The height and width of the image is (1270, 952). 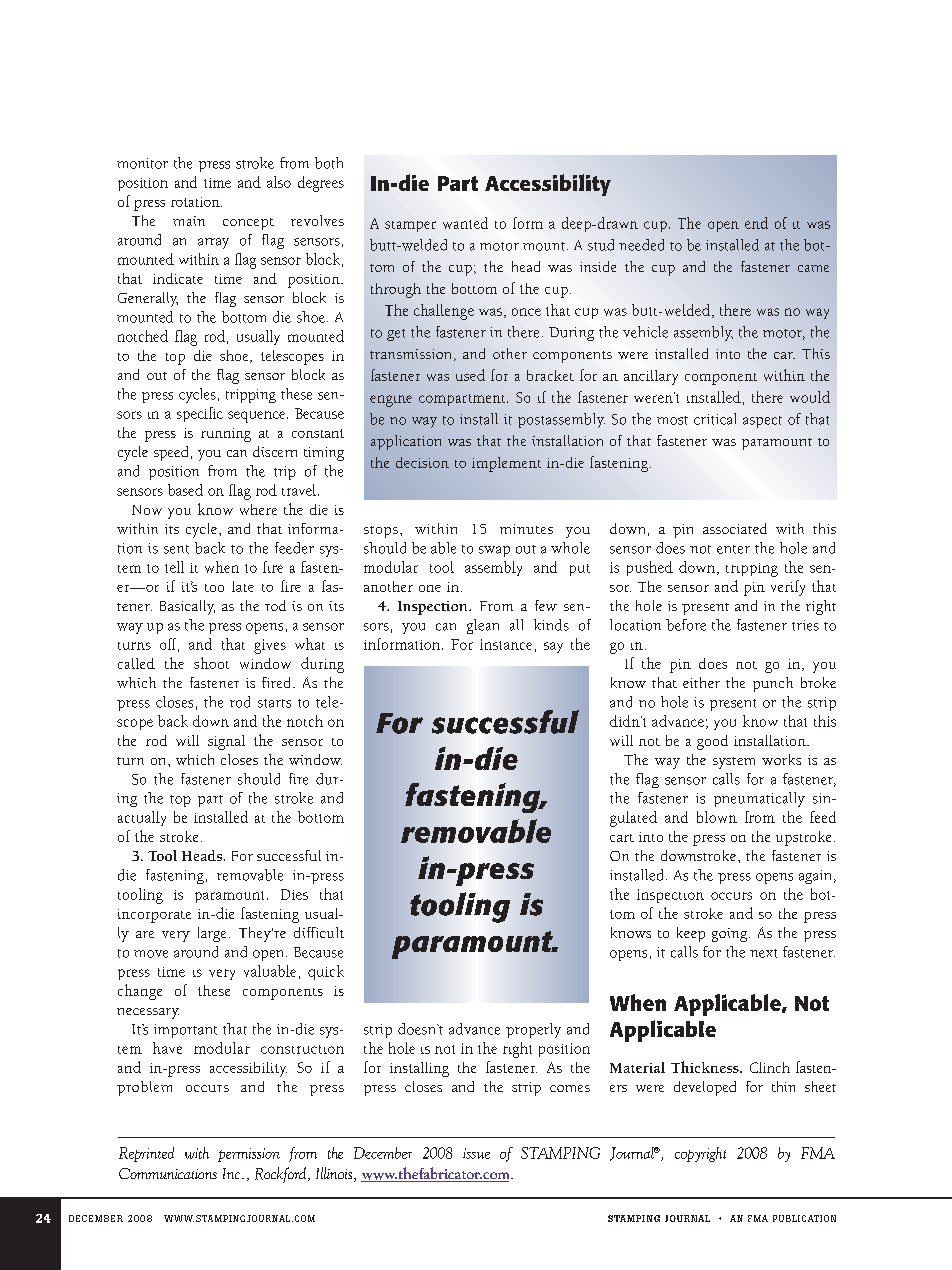 I want to click on main, so click(x=189, y=221).
